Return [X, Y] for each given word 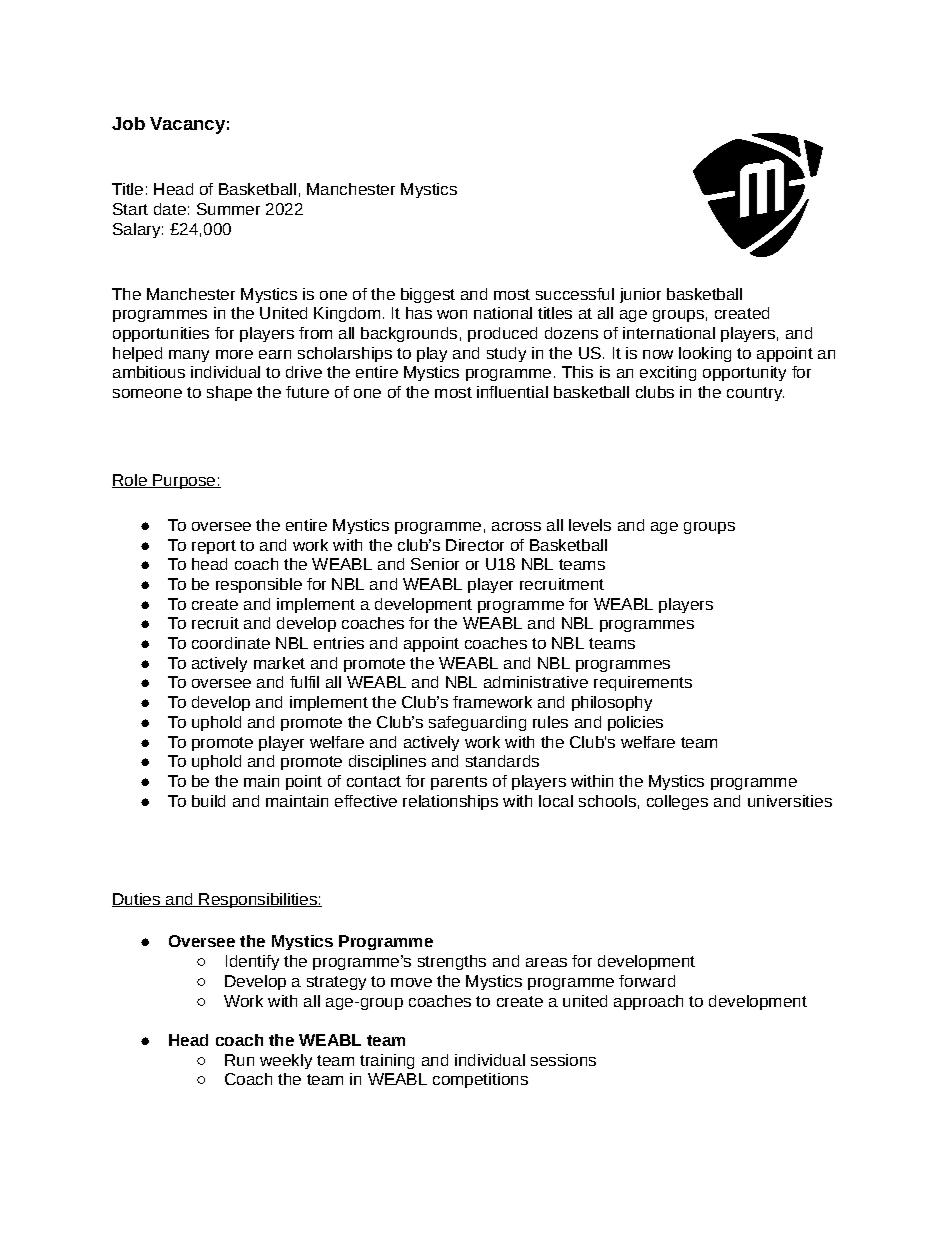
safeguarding [477, 723]
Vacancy [187, 125]
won [452, 314]
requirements [643, 683]
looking [705, 354]
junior [640, 295]
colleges [677, 802]
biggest [428, 295]
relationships [450, 802]
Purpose [184, 481]
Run [239, 1060]
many [189, 356]
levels [590, 525]
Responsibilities [258, 900]
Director [475, 545]
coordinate [231, 643]
